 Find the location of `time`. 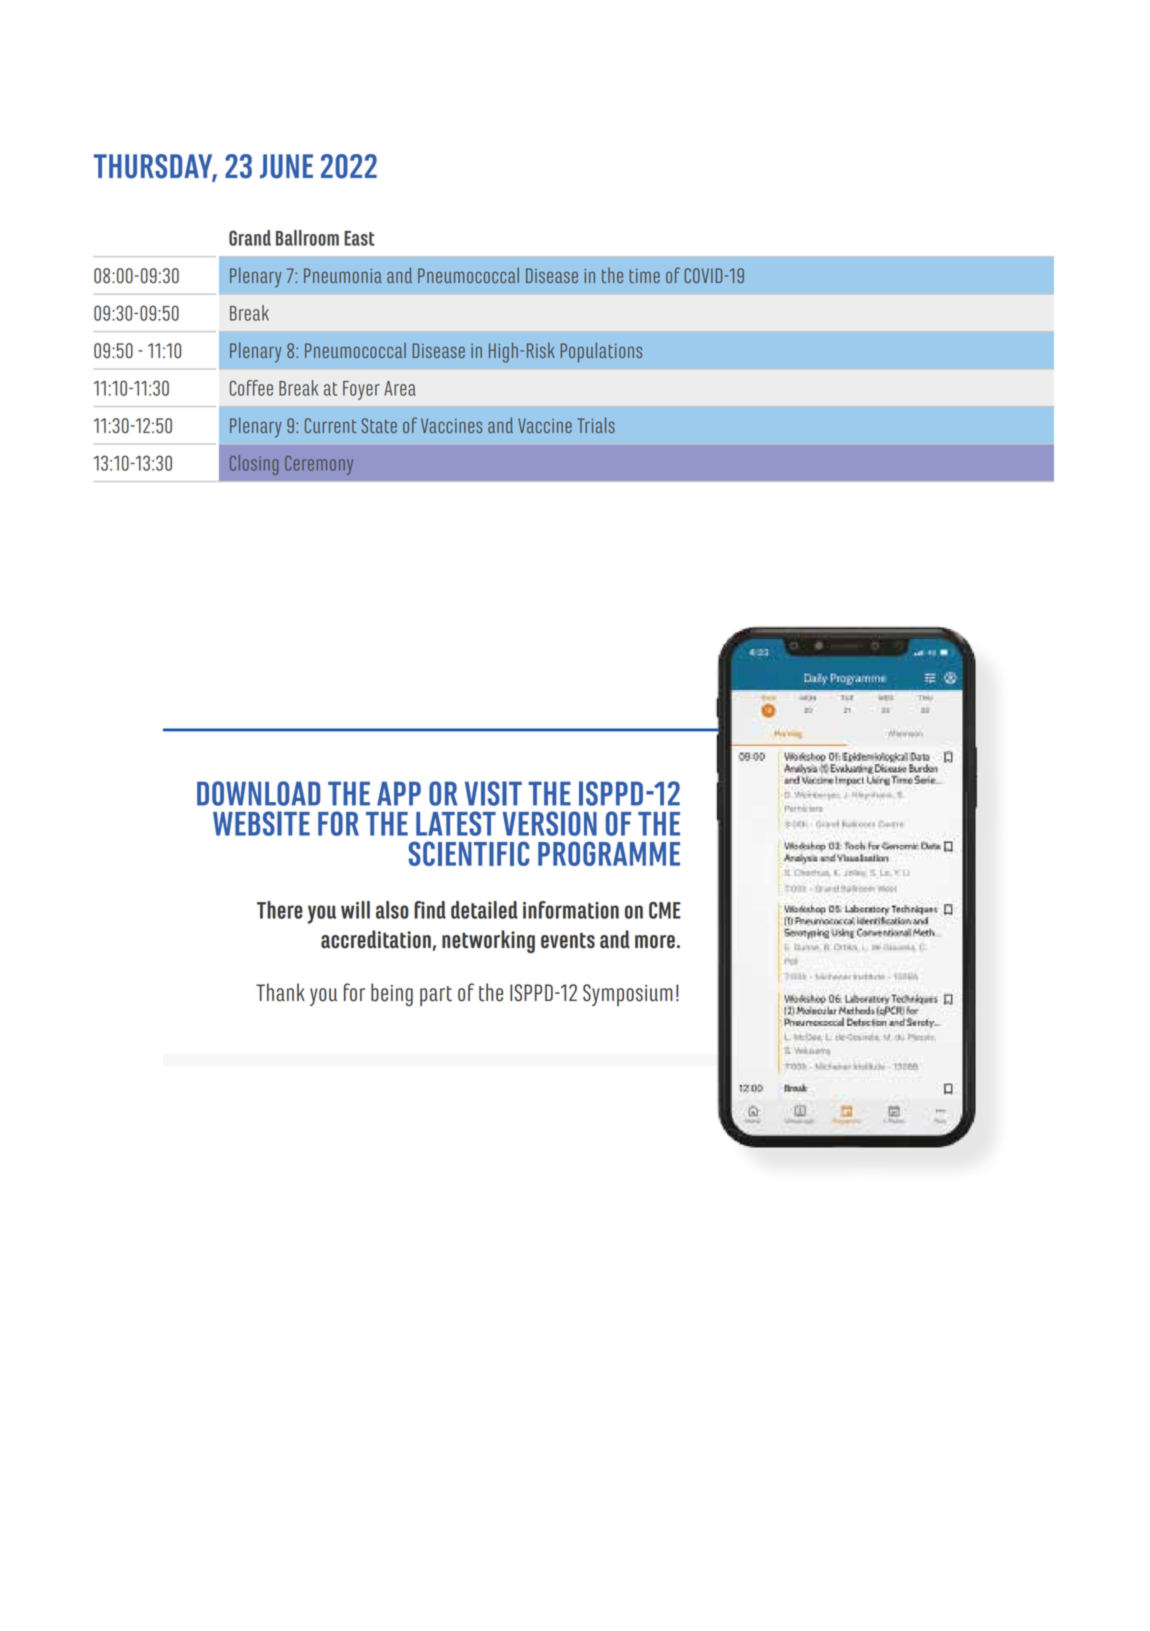

time is located at coordinates (644, 276).
